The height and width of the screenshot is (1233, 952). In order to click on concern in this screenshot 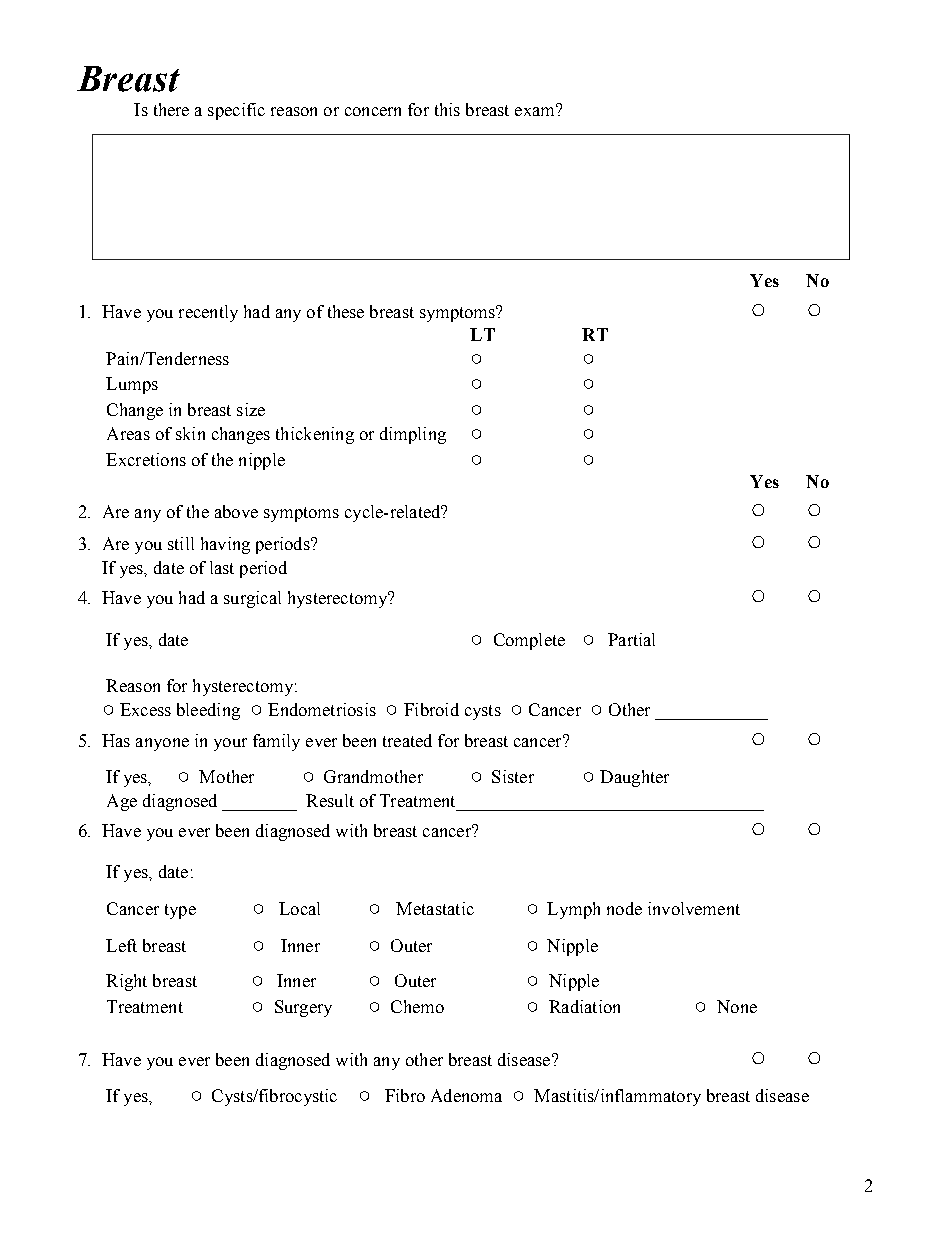, I will do `click(373, 111)`.
